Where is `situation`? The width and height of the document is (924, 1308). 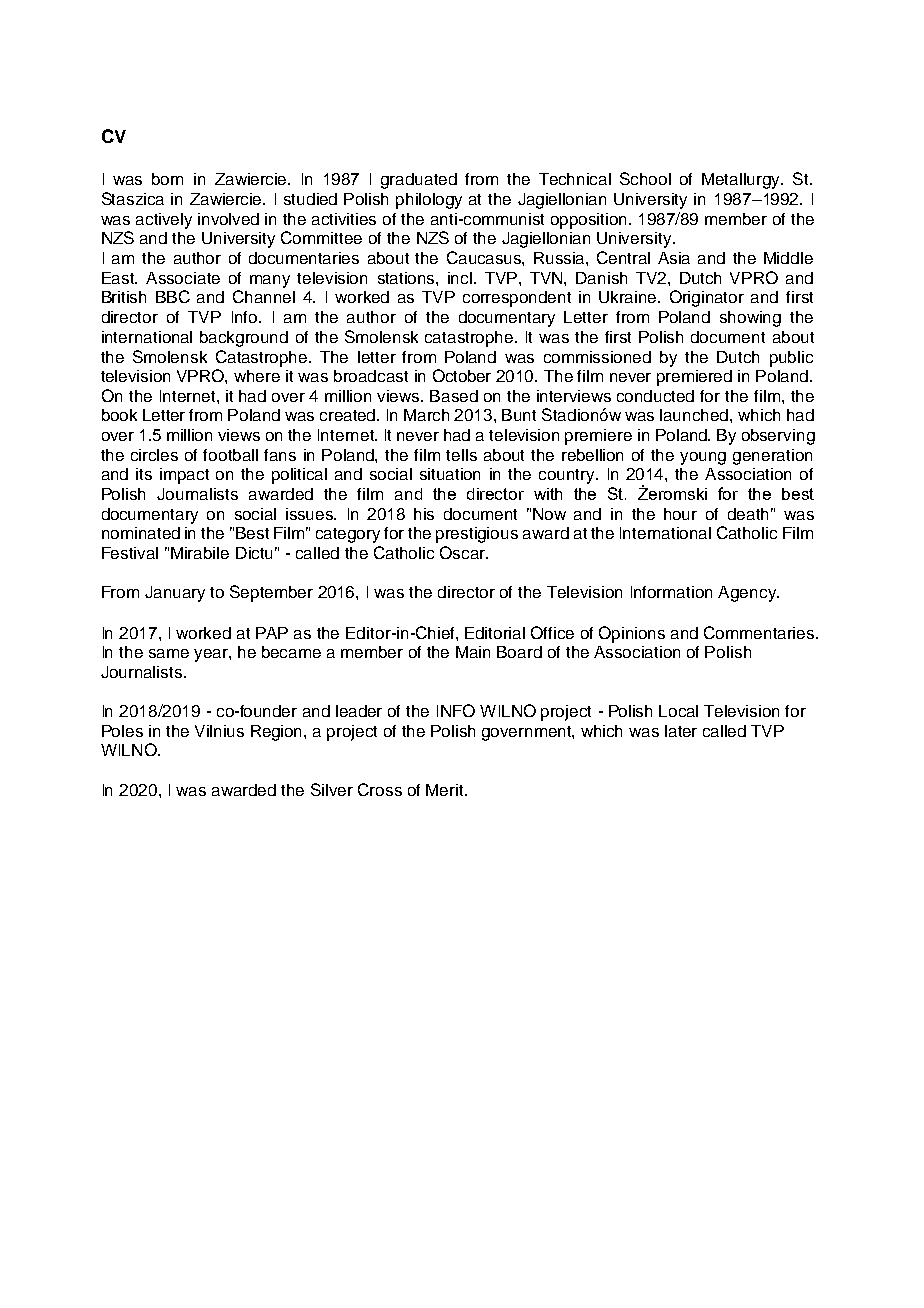
situation is located at coordinates (450, 474).
